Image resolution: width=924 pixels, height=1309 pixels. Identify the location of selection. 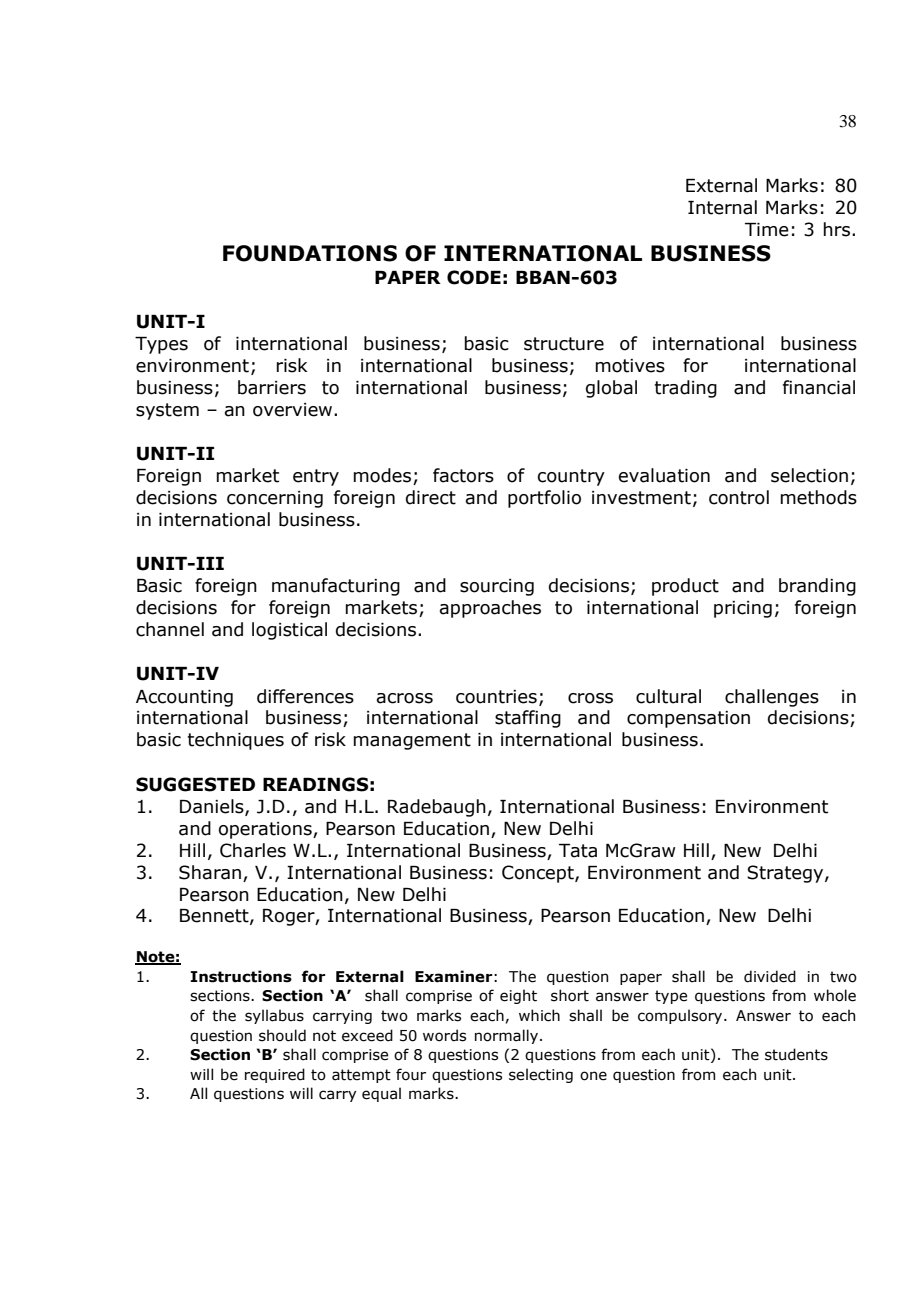
(809, 475).
